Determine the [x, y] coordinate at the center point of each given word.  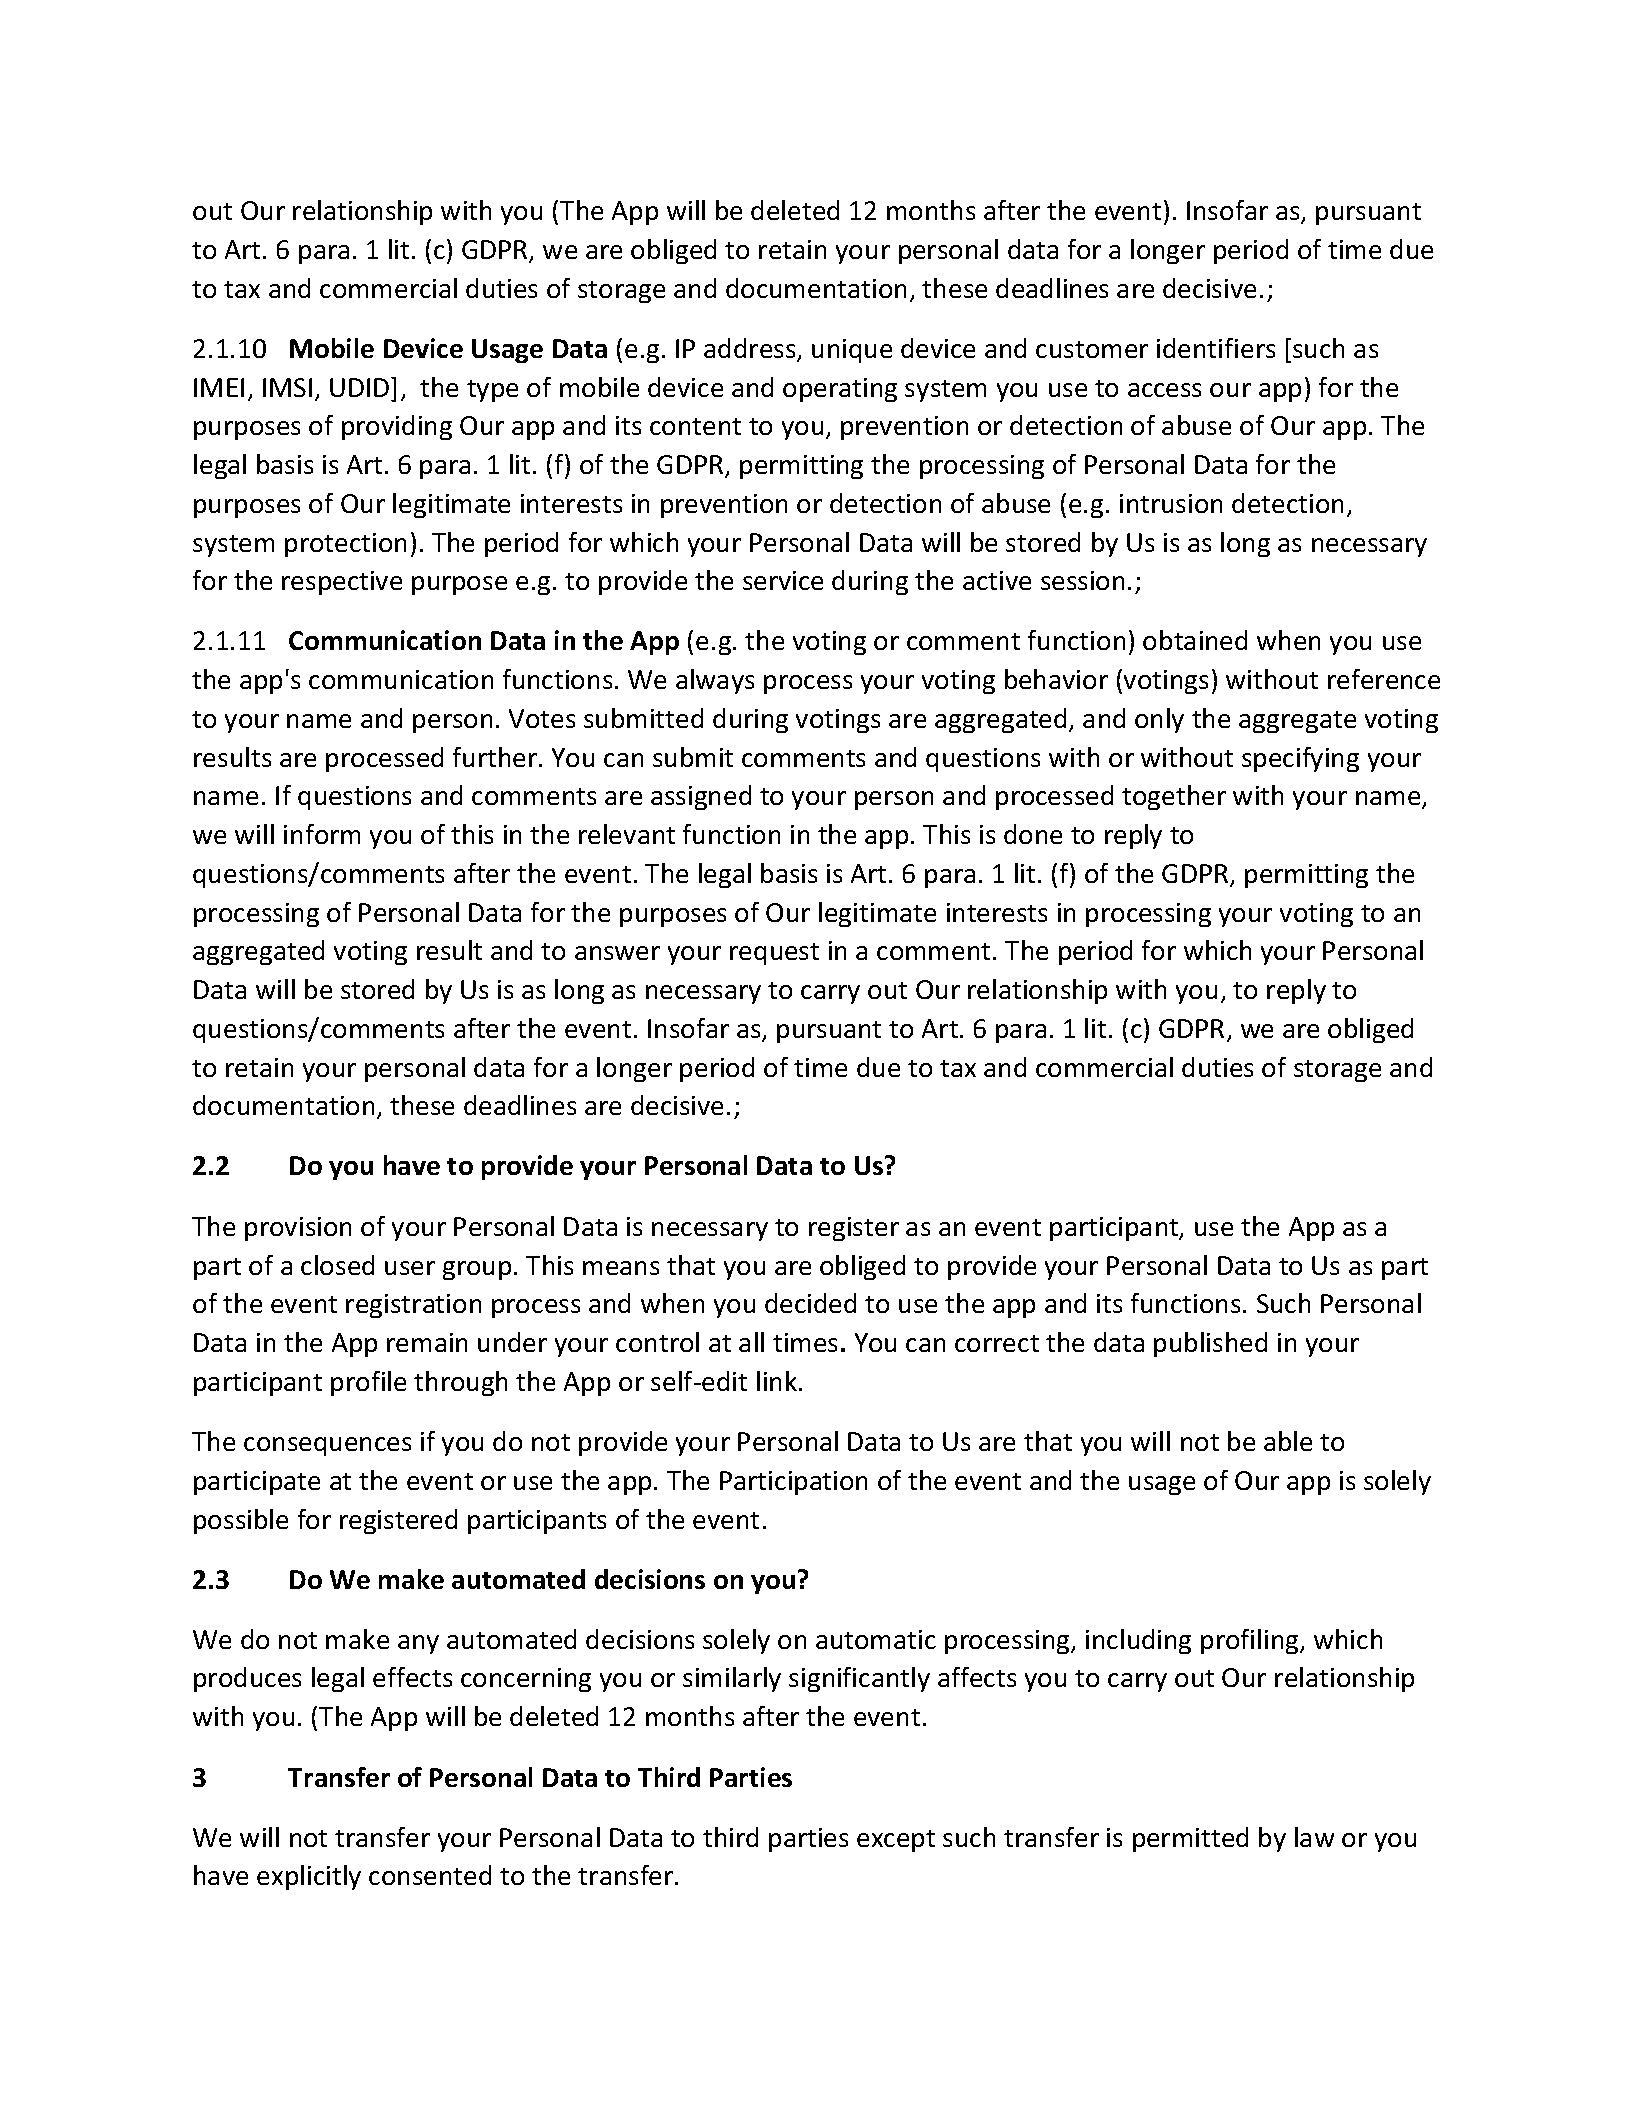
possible [241, 1521]
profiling [1251, 1641]
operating [840, 390]
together [1174, 797]
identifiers [1216, 348]
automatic [876, 1639]
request [774, 954]
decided [810, 1303]
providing [397, 427]
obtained [1195, 640]
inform [322, 834]
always [715, 681]
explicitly [309, 1877]
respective [342, 583]
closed [337, 1265]
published [1210, 1344]
